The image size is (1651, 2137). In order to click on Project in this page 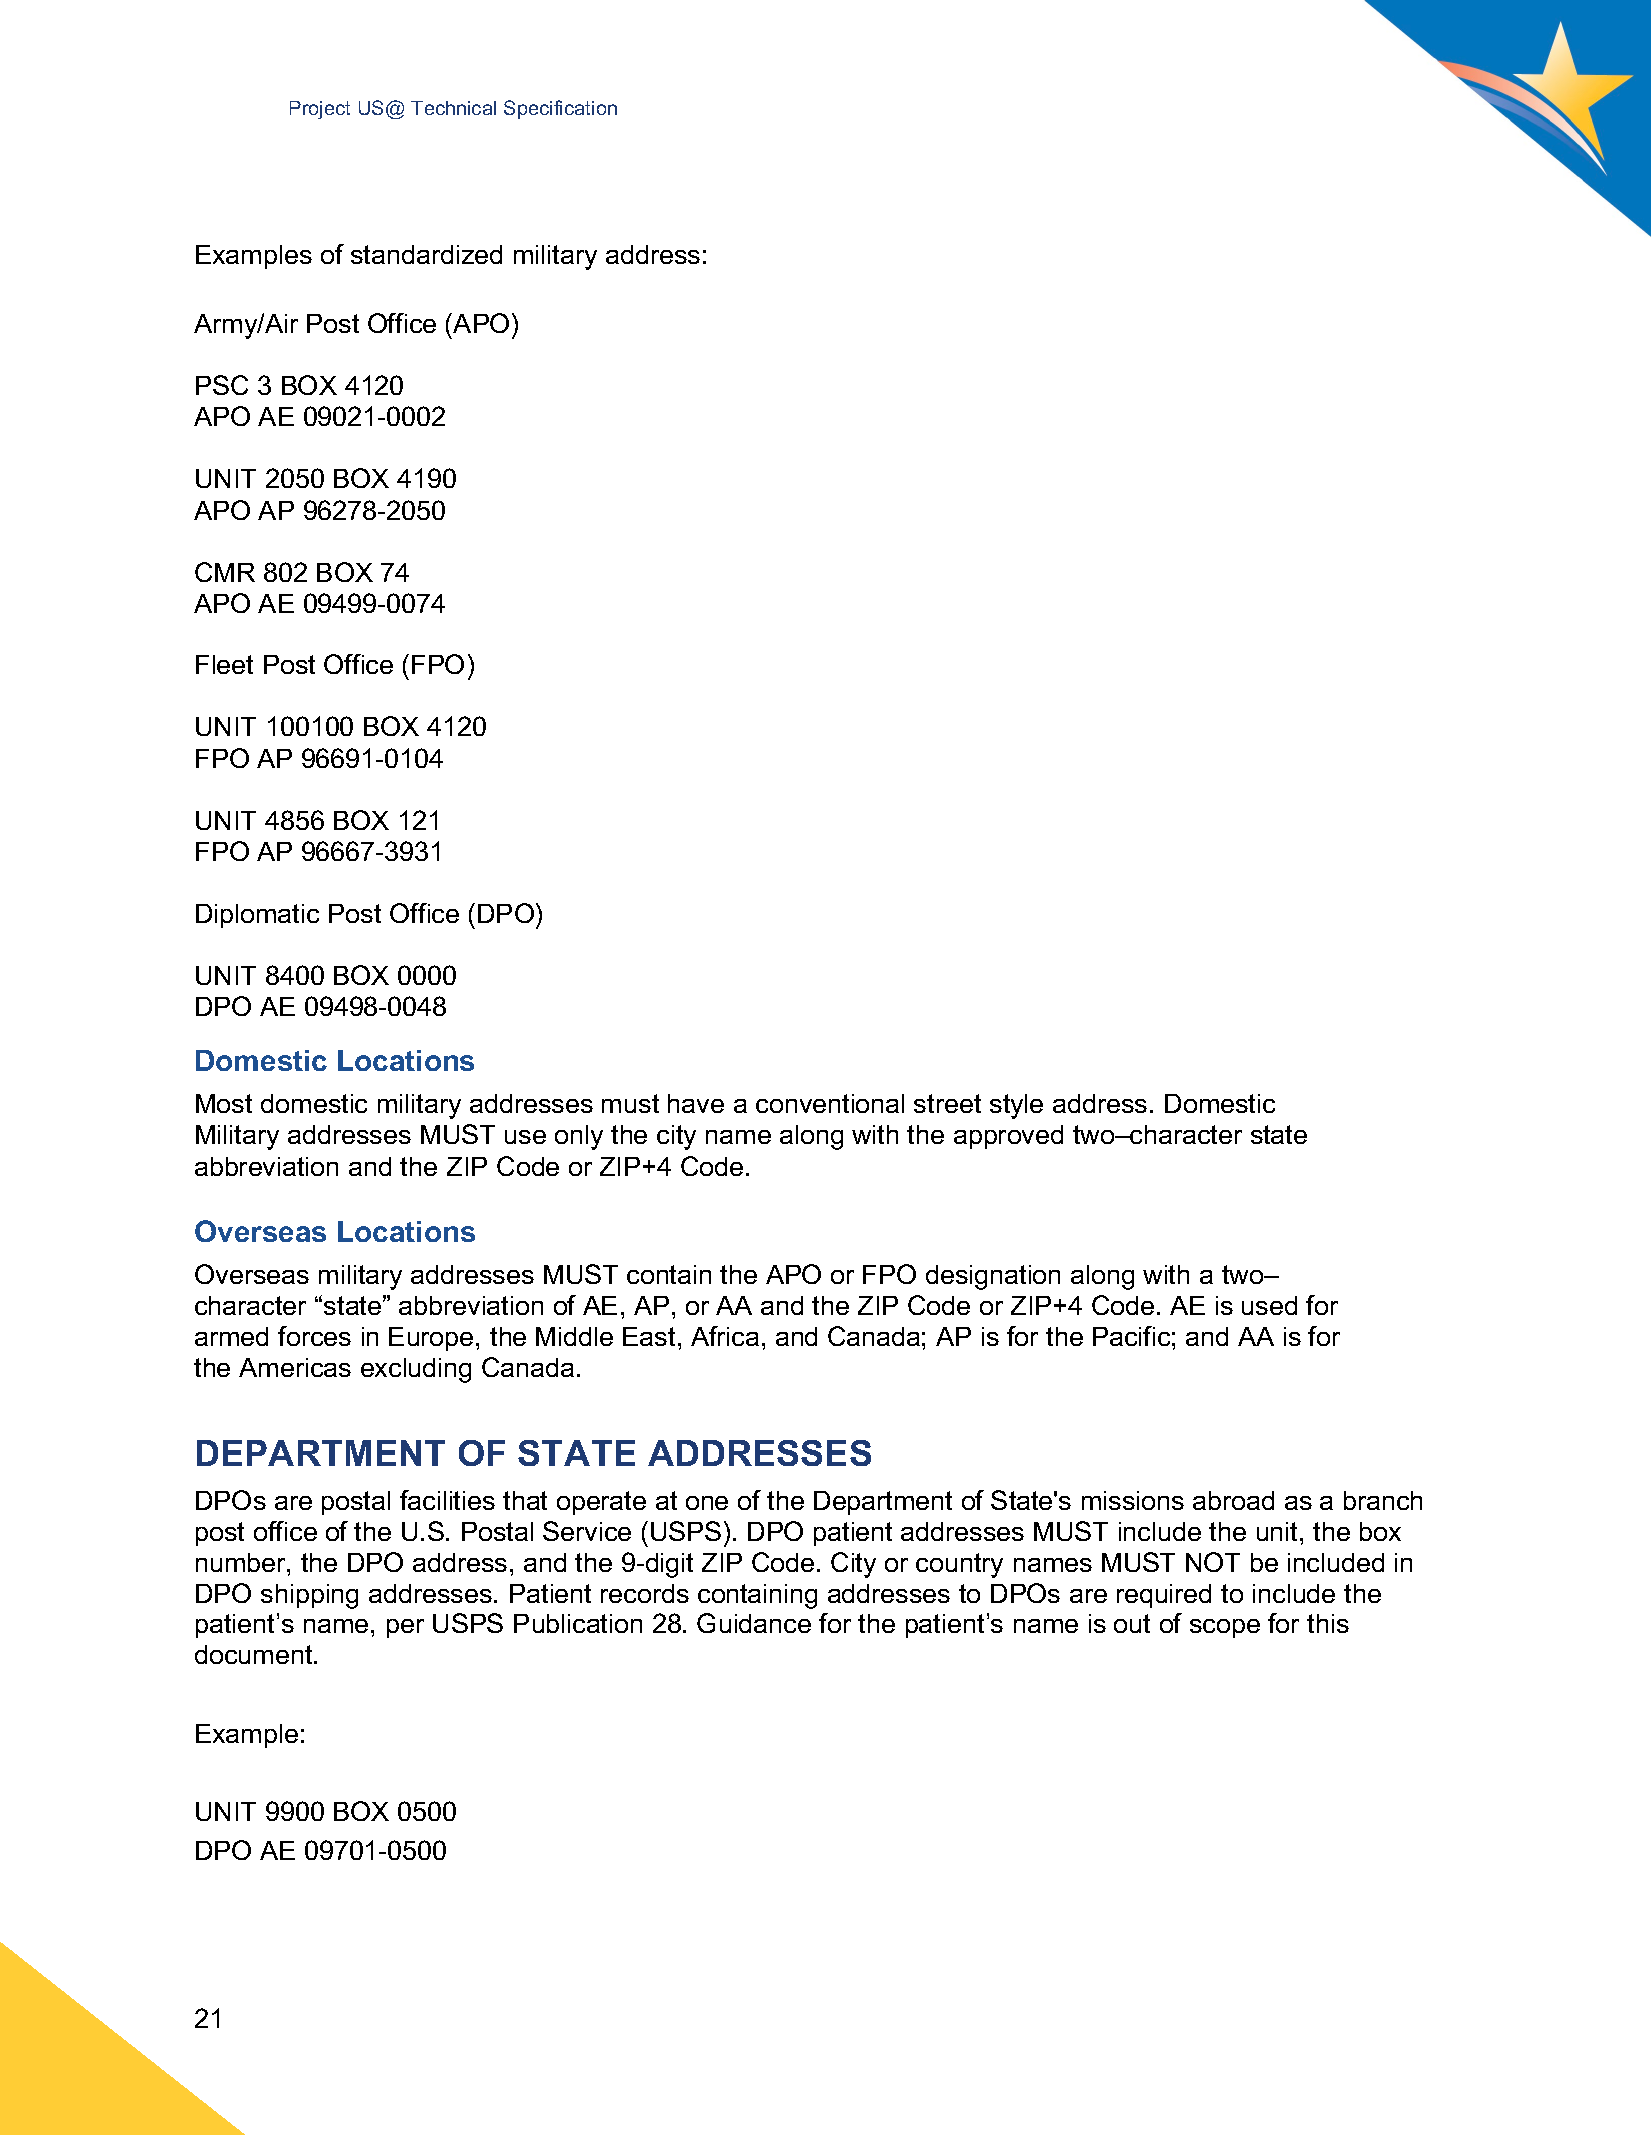, I will do `click(320, 110)`.
